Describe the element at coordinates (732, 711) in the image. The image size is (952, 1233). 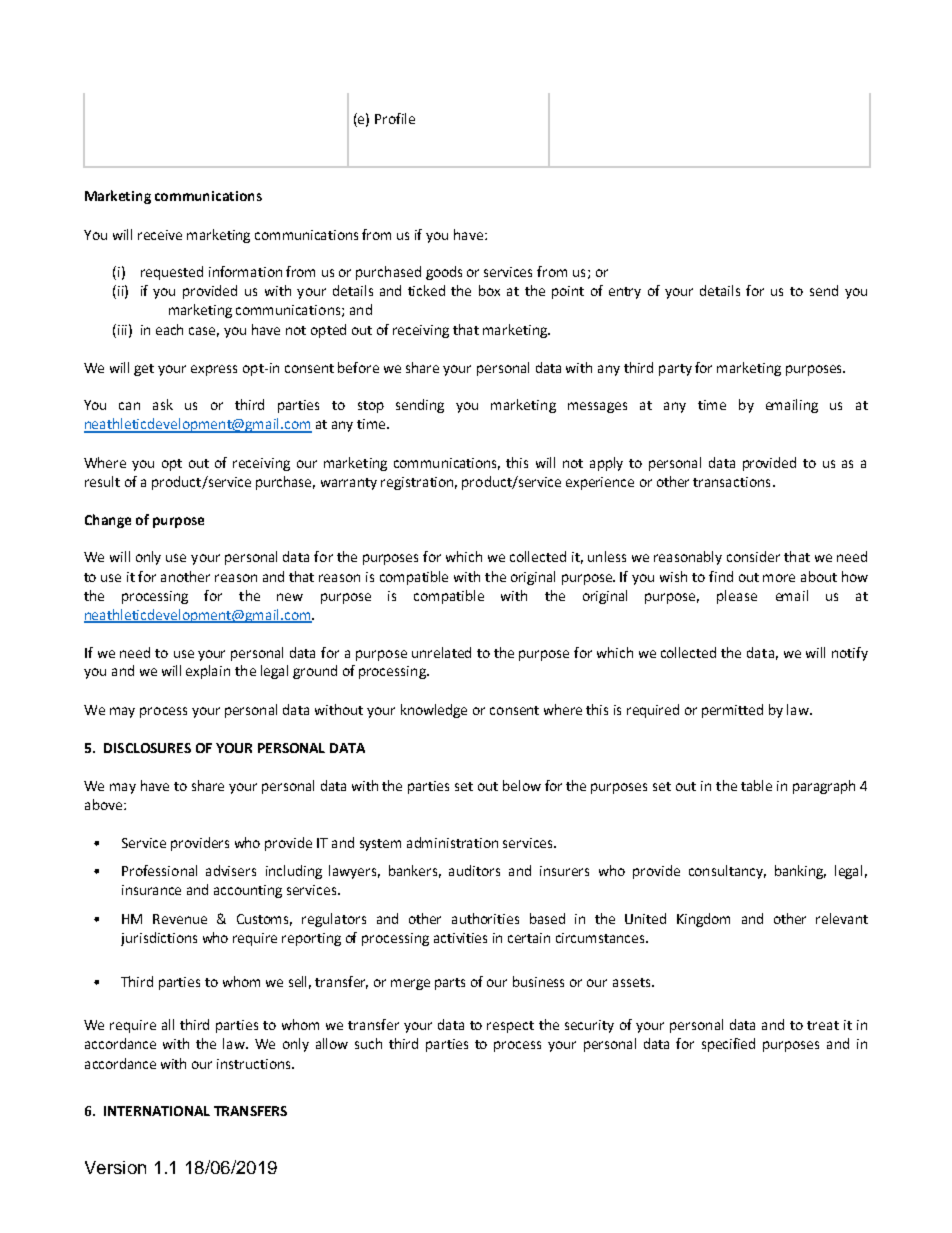
I see `permitted` at that location.
